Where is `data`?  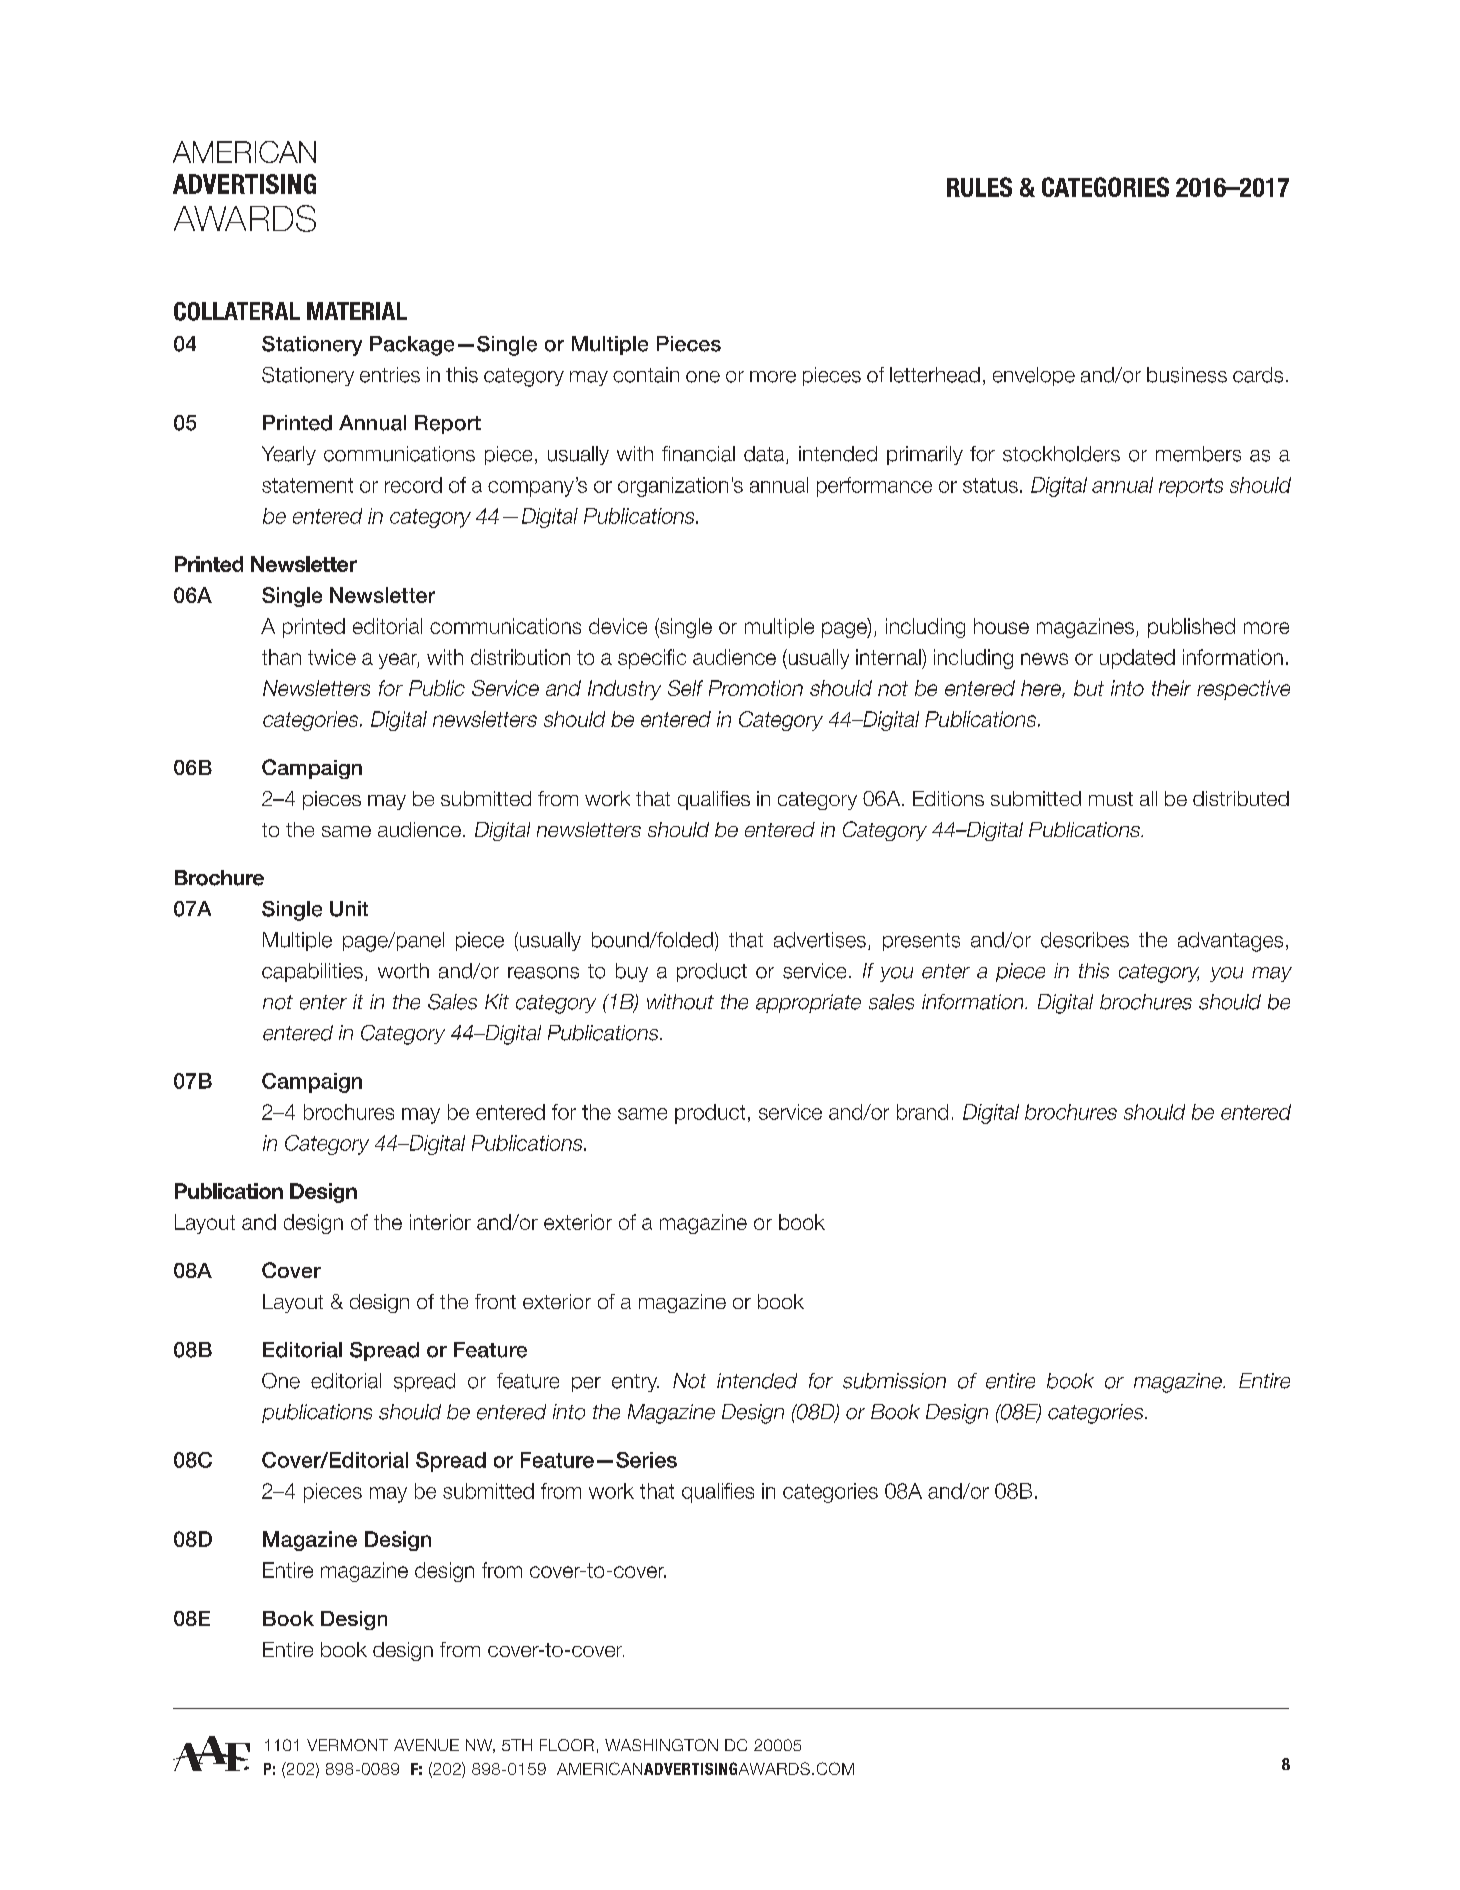 data is located at coordinates (765, 455).
